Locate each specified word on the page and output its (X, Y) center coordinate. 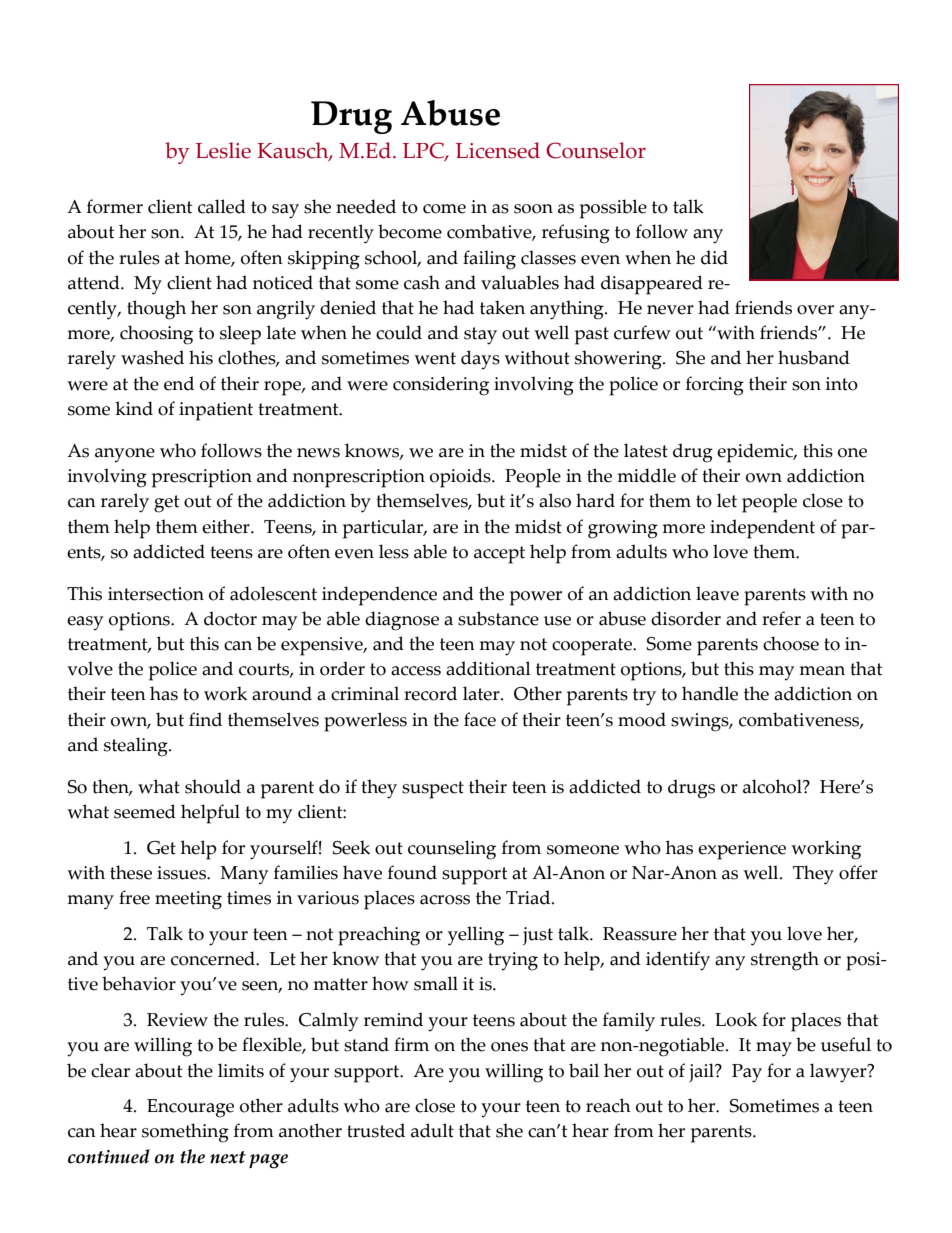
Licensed (498, 150)
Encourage (190, 1108)
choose (791, 643)
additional (488, 668)
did (714, 257)
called (222, 206)
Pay (747, 1073)
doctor (230, 618)
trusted (376, 1130)
